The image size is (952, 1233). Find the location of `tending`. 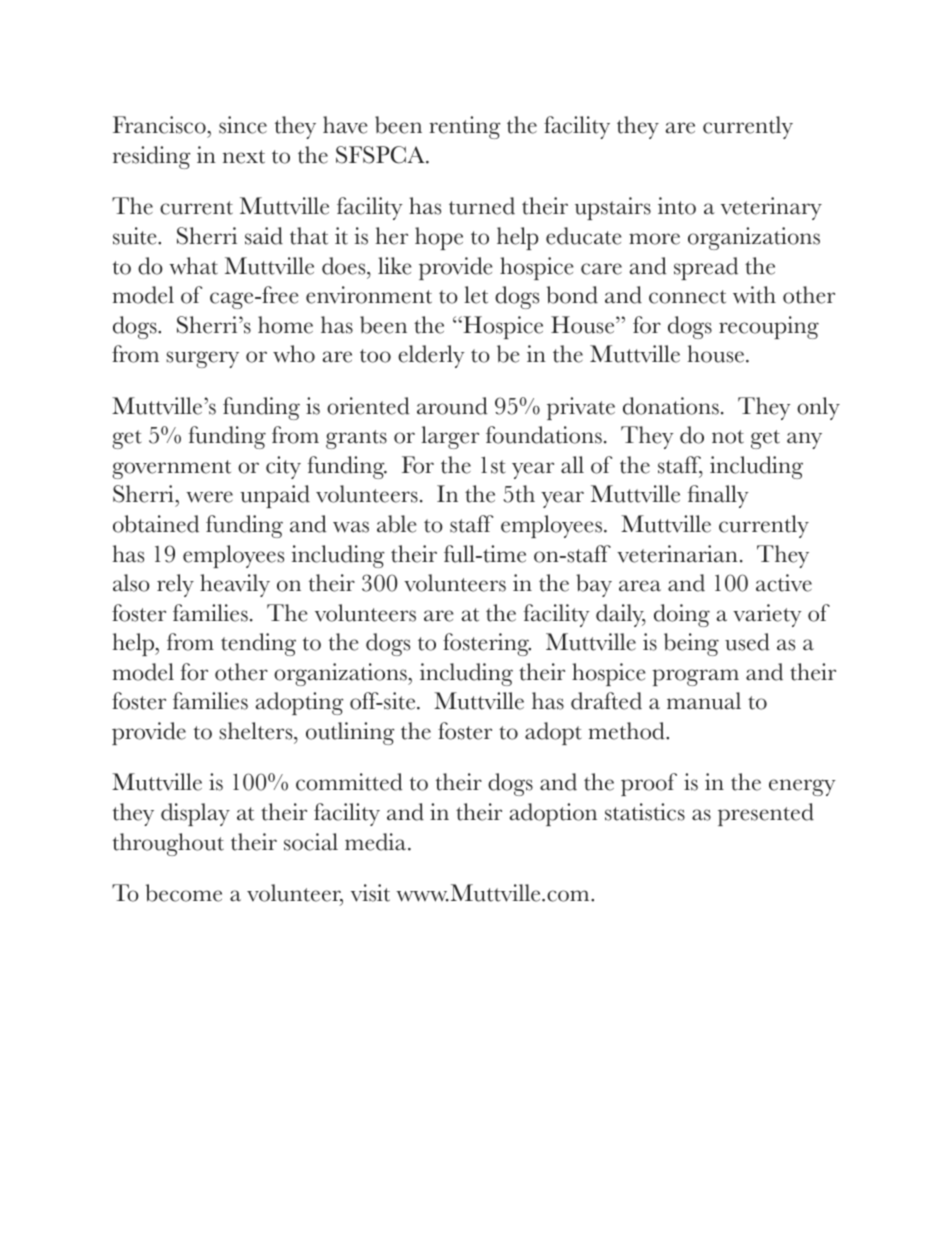

tending is located at coordinates (258, 644).
